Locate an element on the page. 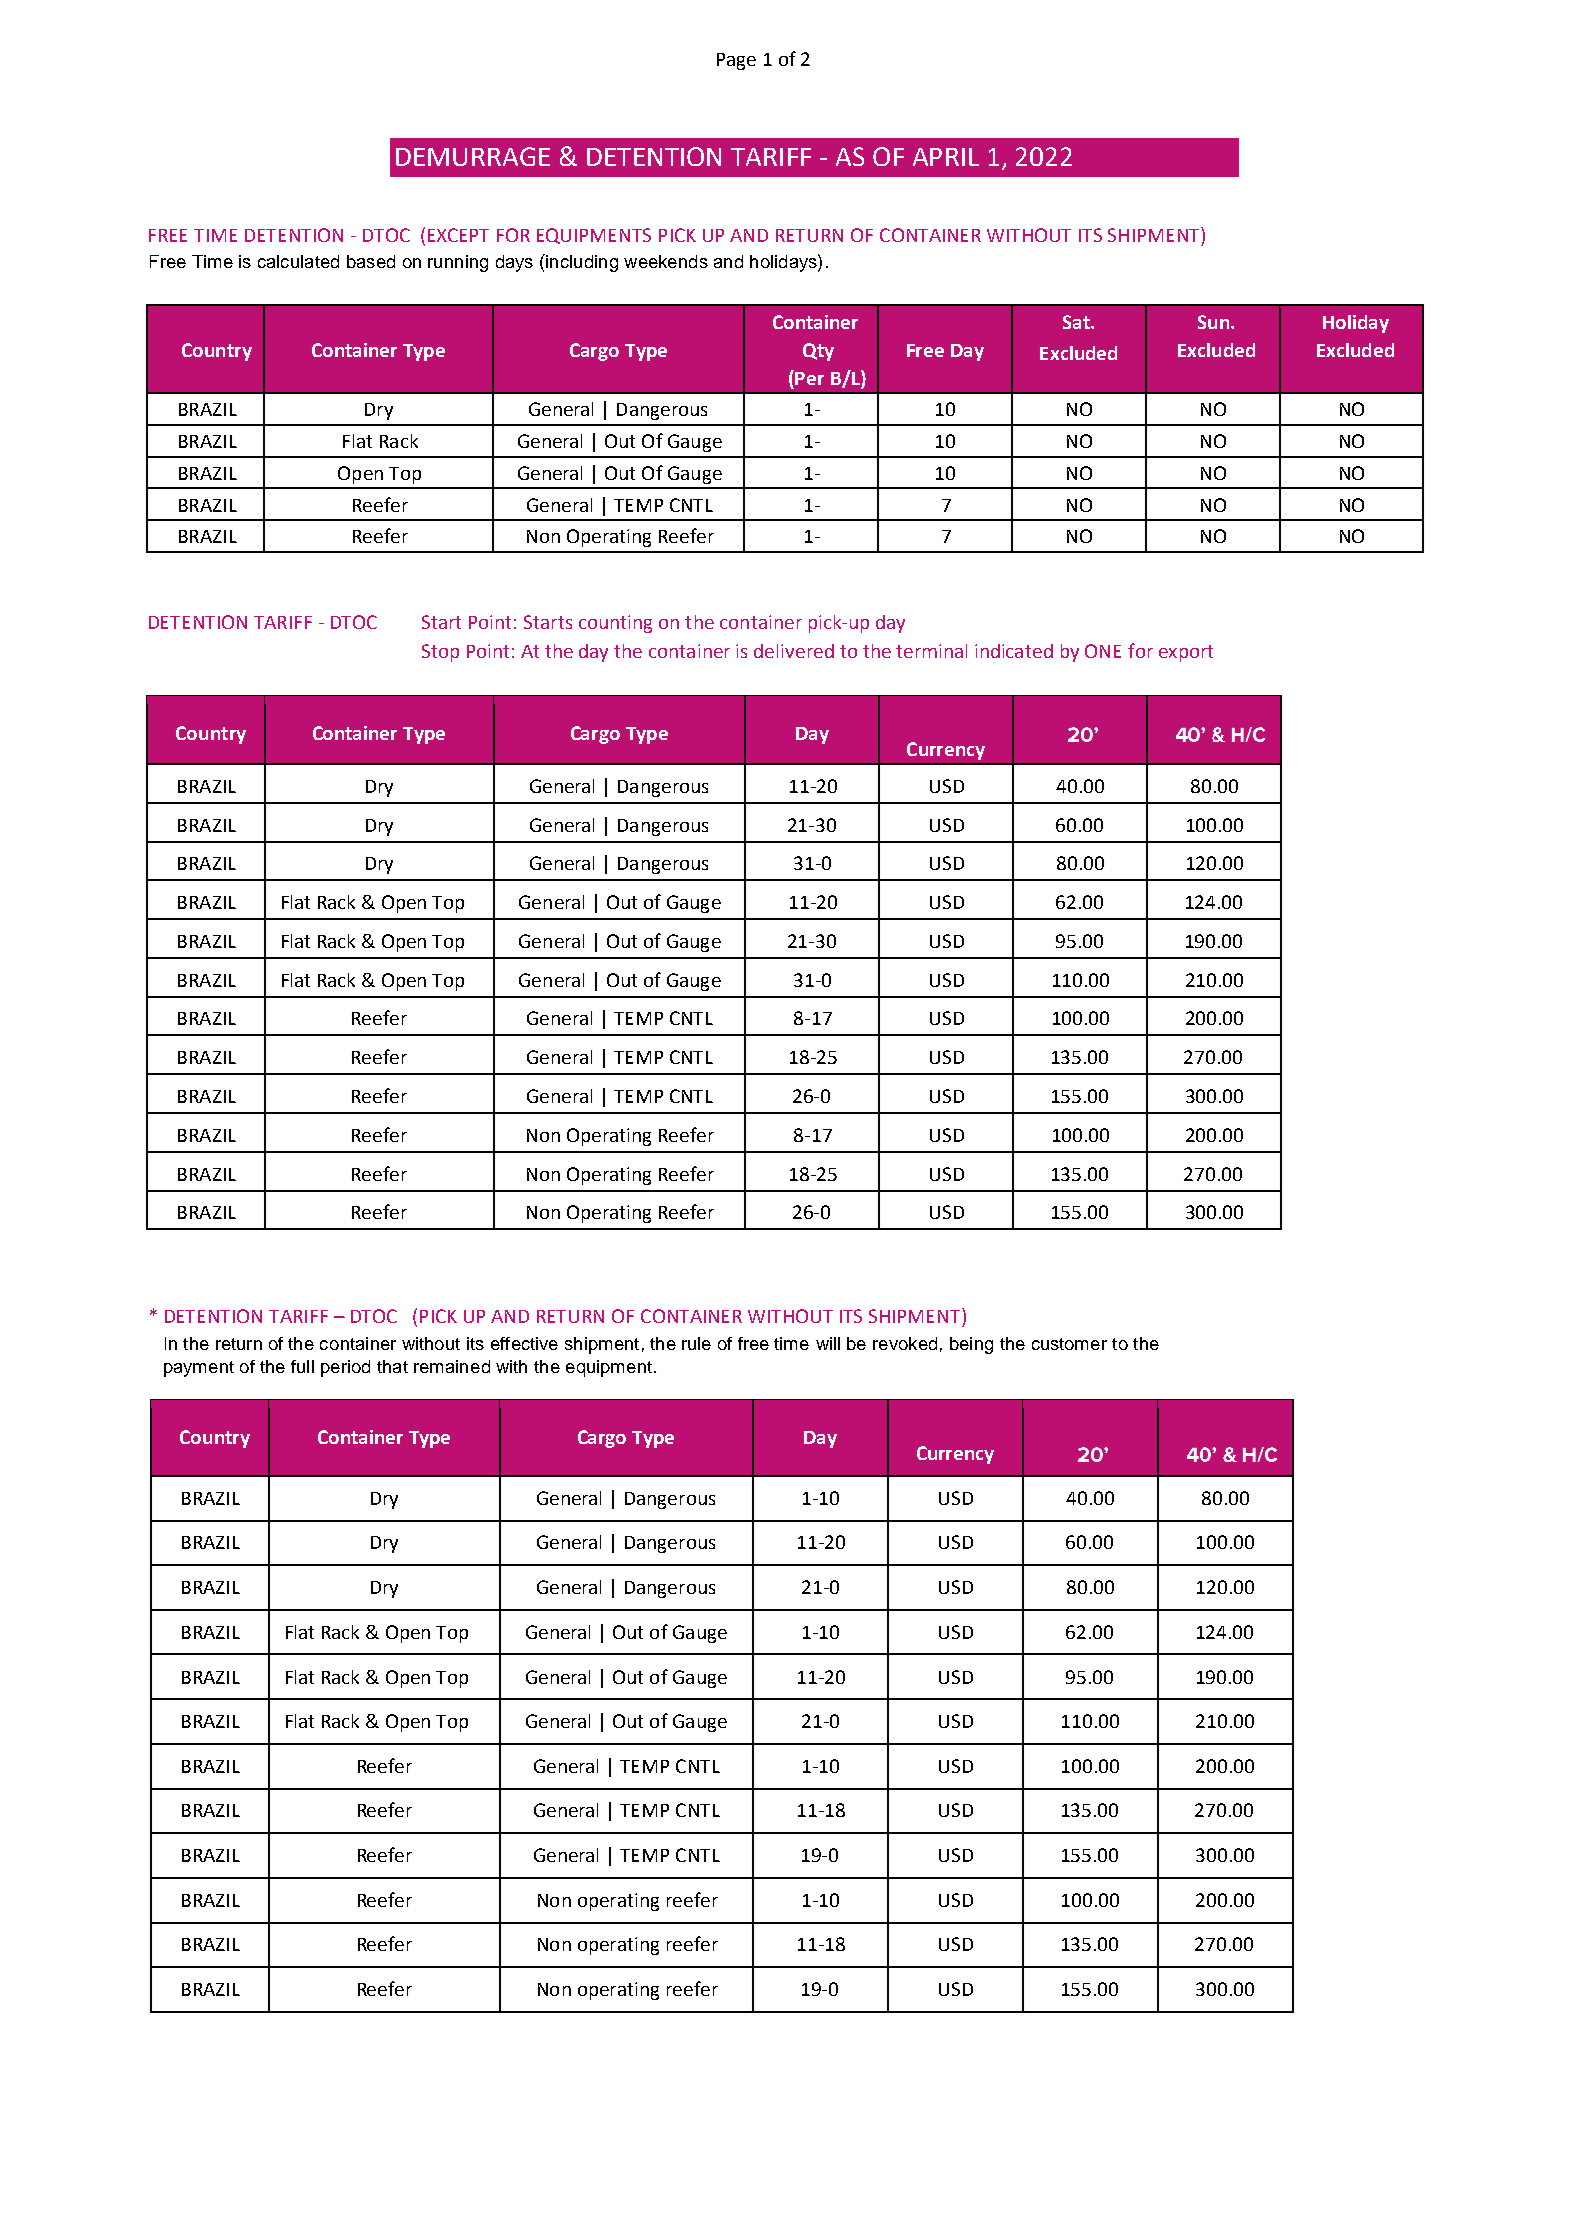 This image has width=1583, height=2239. Qty is located at coordinates (818, 352).
